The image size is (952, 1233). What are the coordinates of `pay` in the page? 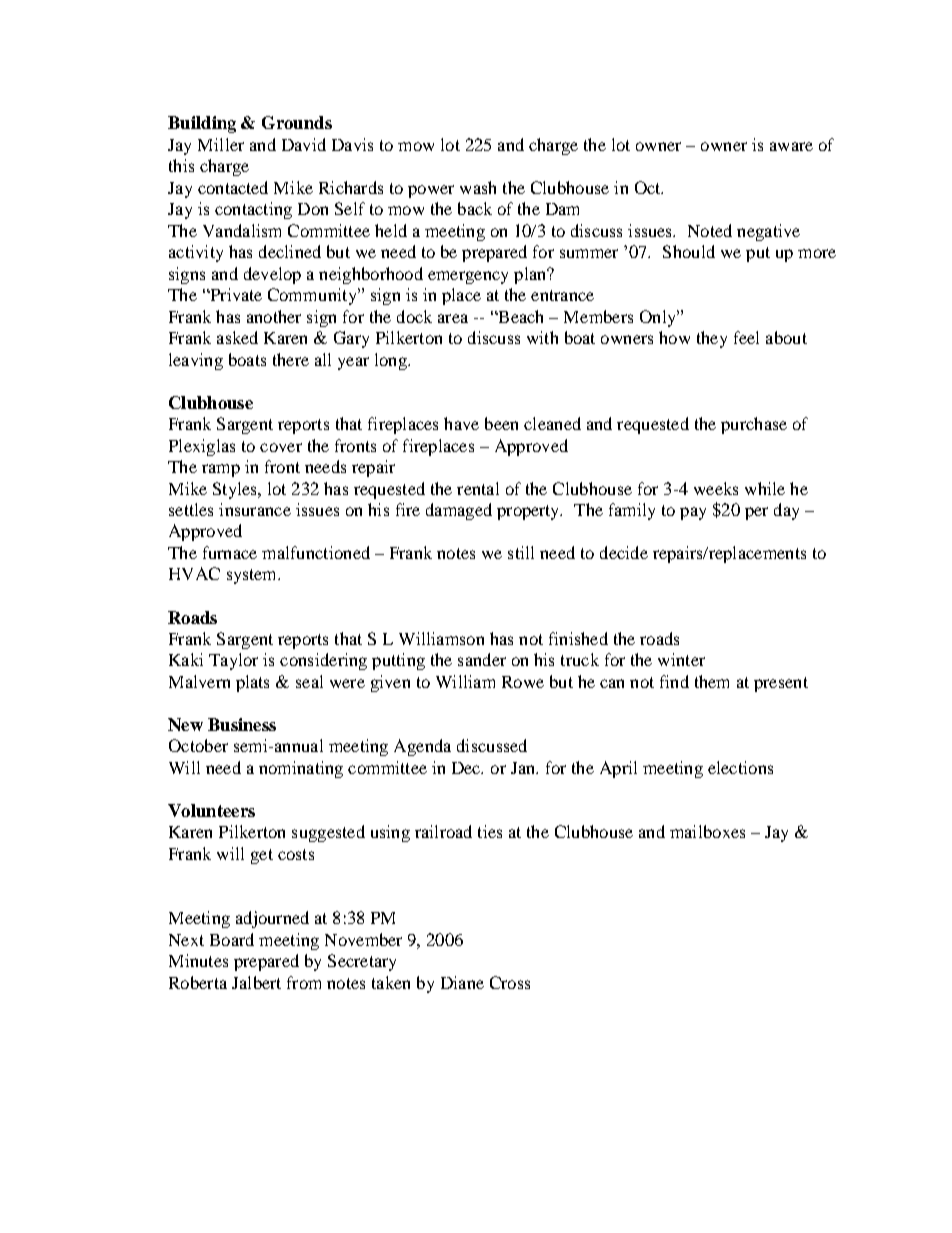 It's located at (693, 513).
